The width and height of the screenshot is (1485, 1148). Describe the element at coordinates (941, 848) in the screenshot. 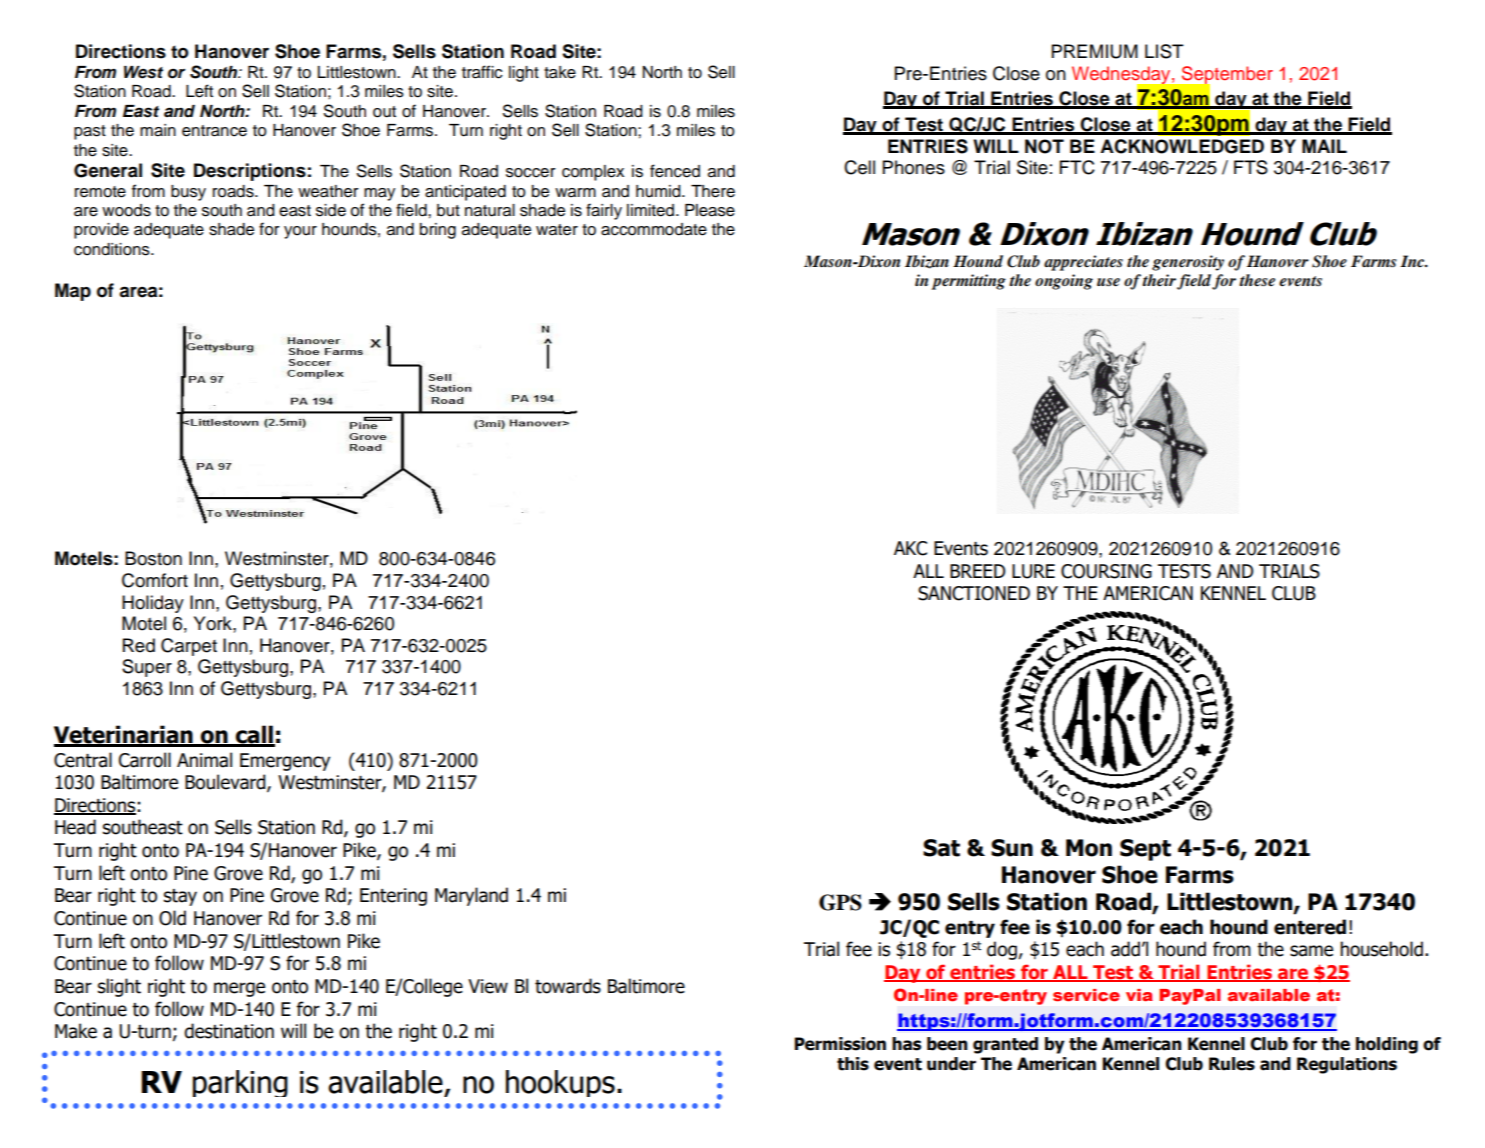

I see `Sat` at that location.
